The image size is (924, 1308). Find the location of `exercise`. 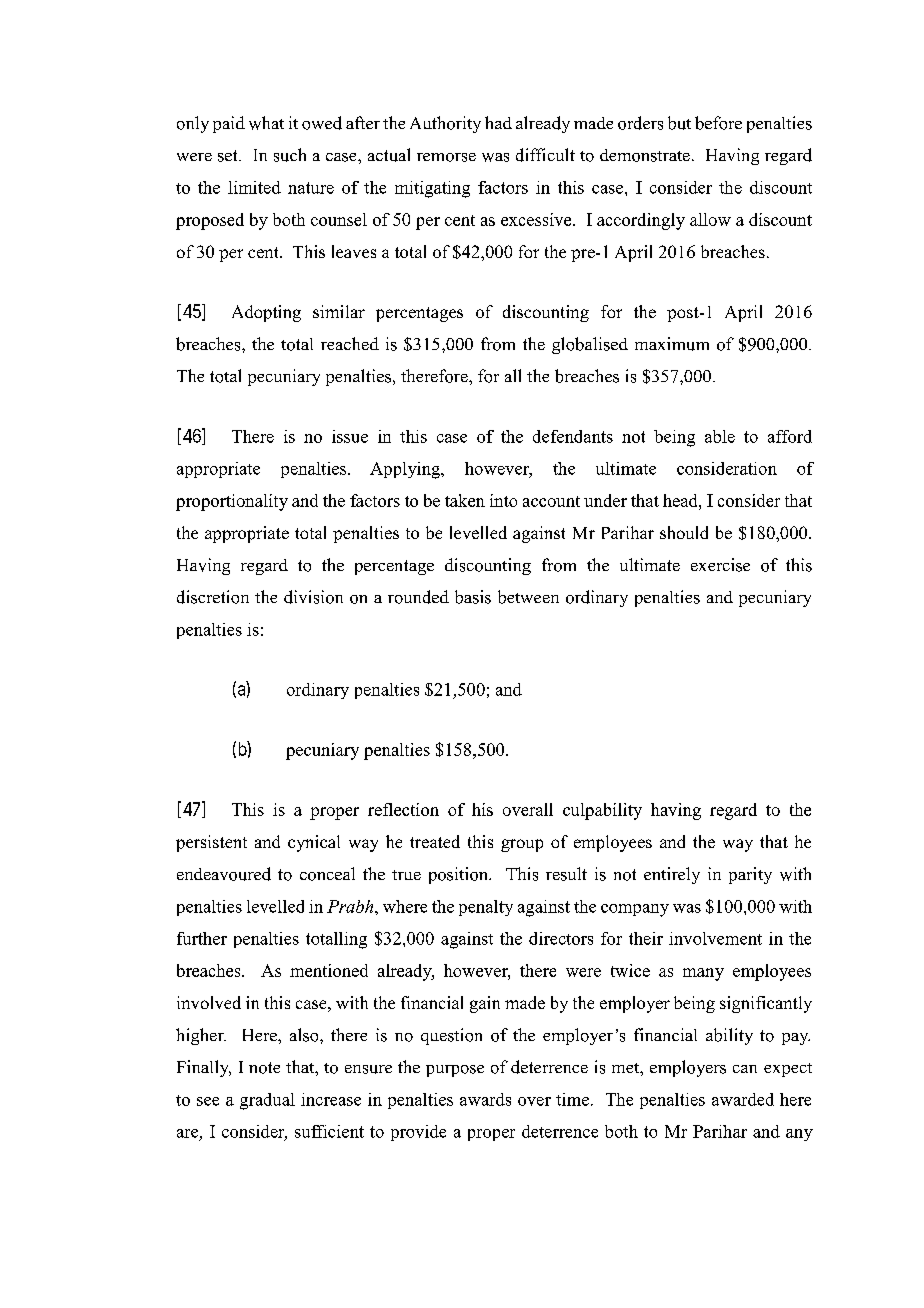

exercise is located at coordinates (720, 565).
